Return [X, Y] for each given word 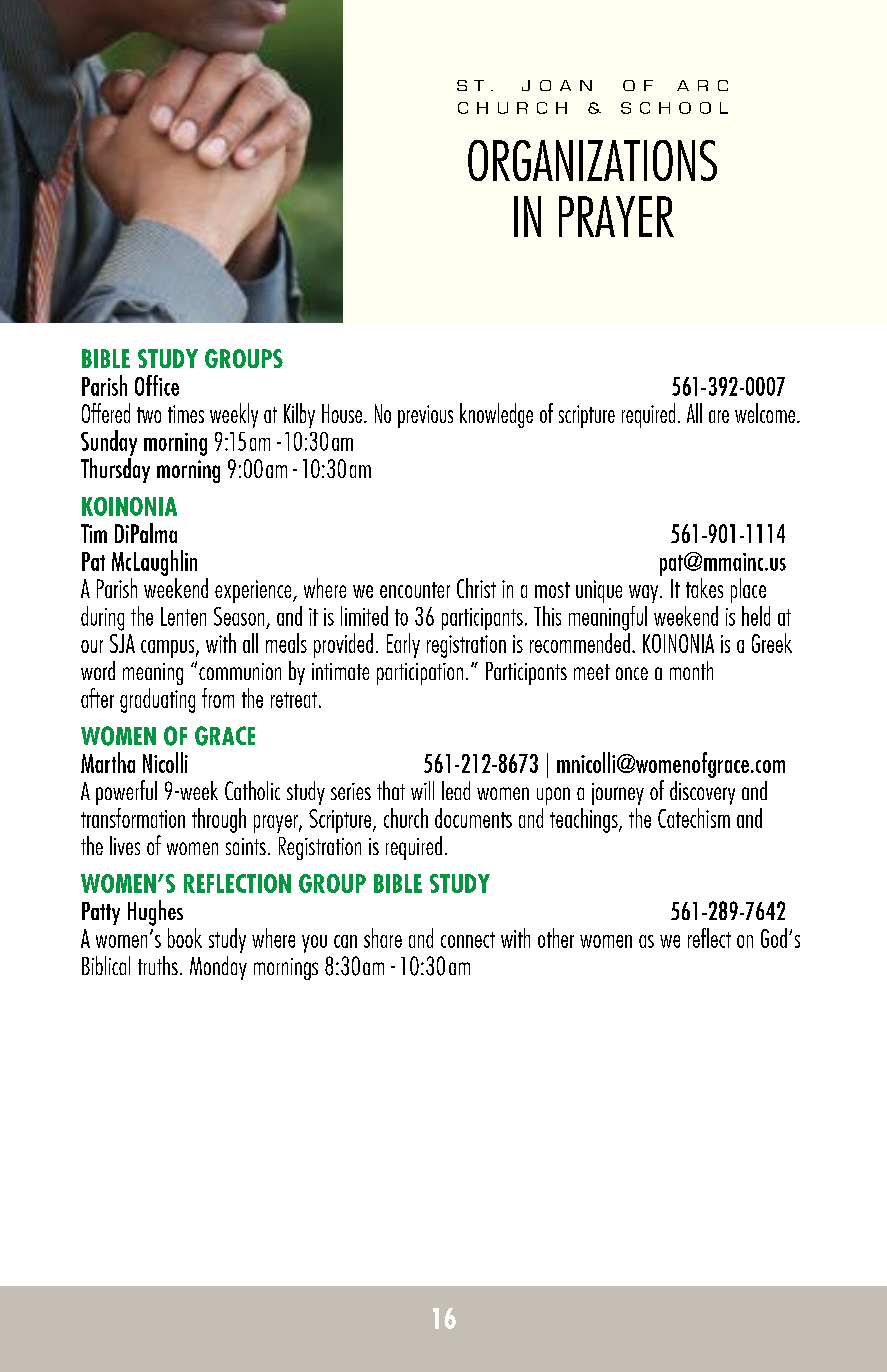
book [185, 938]
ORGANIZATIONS [592, 160]
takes [704, 588]
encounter [415, 590]
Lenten [183, 616]
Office [157, 385]
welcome [766, 413]
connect [468, 940]
